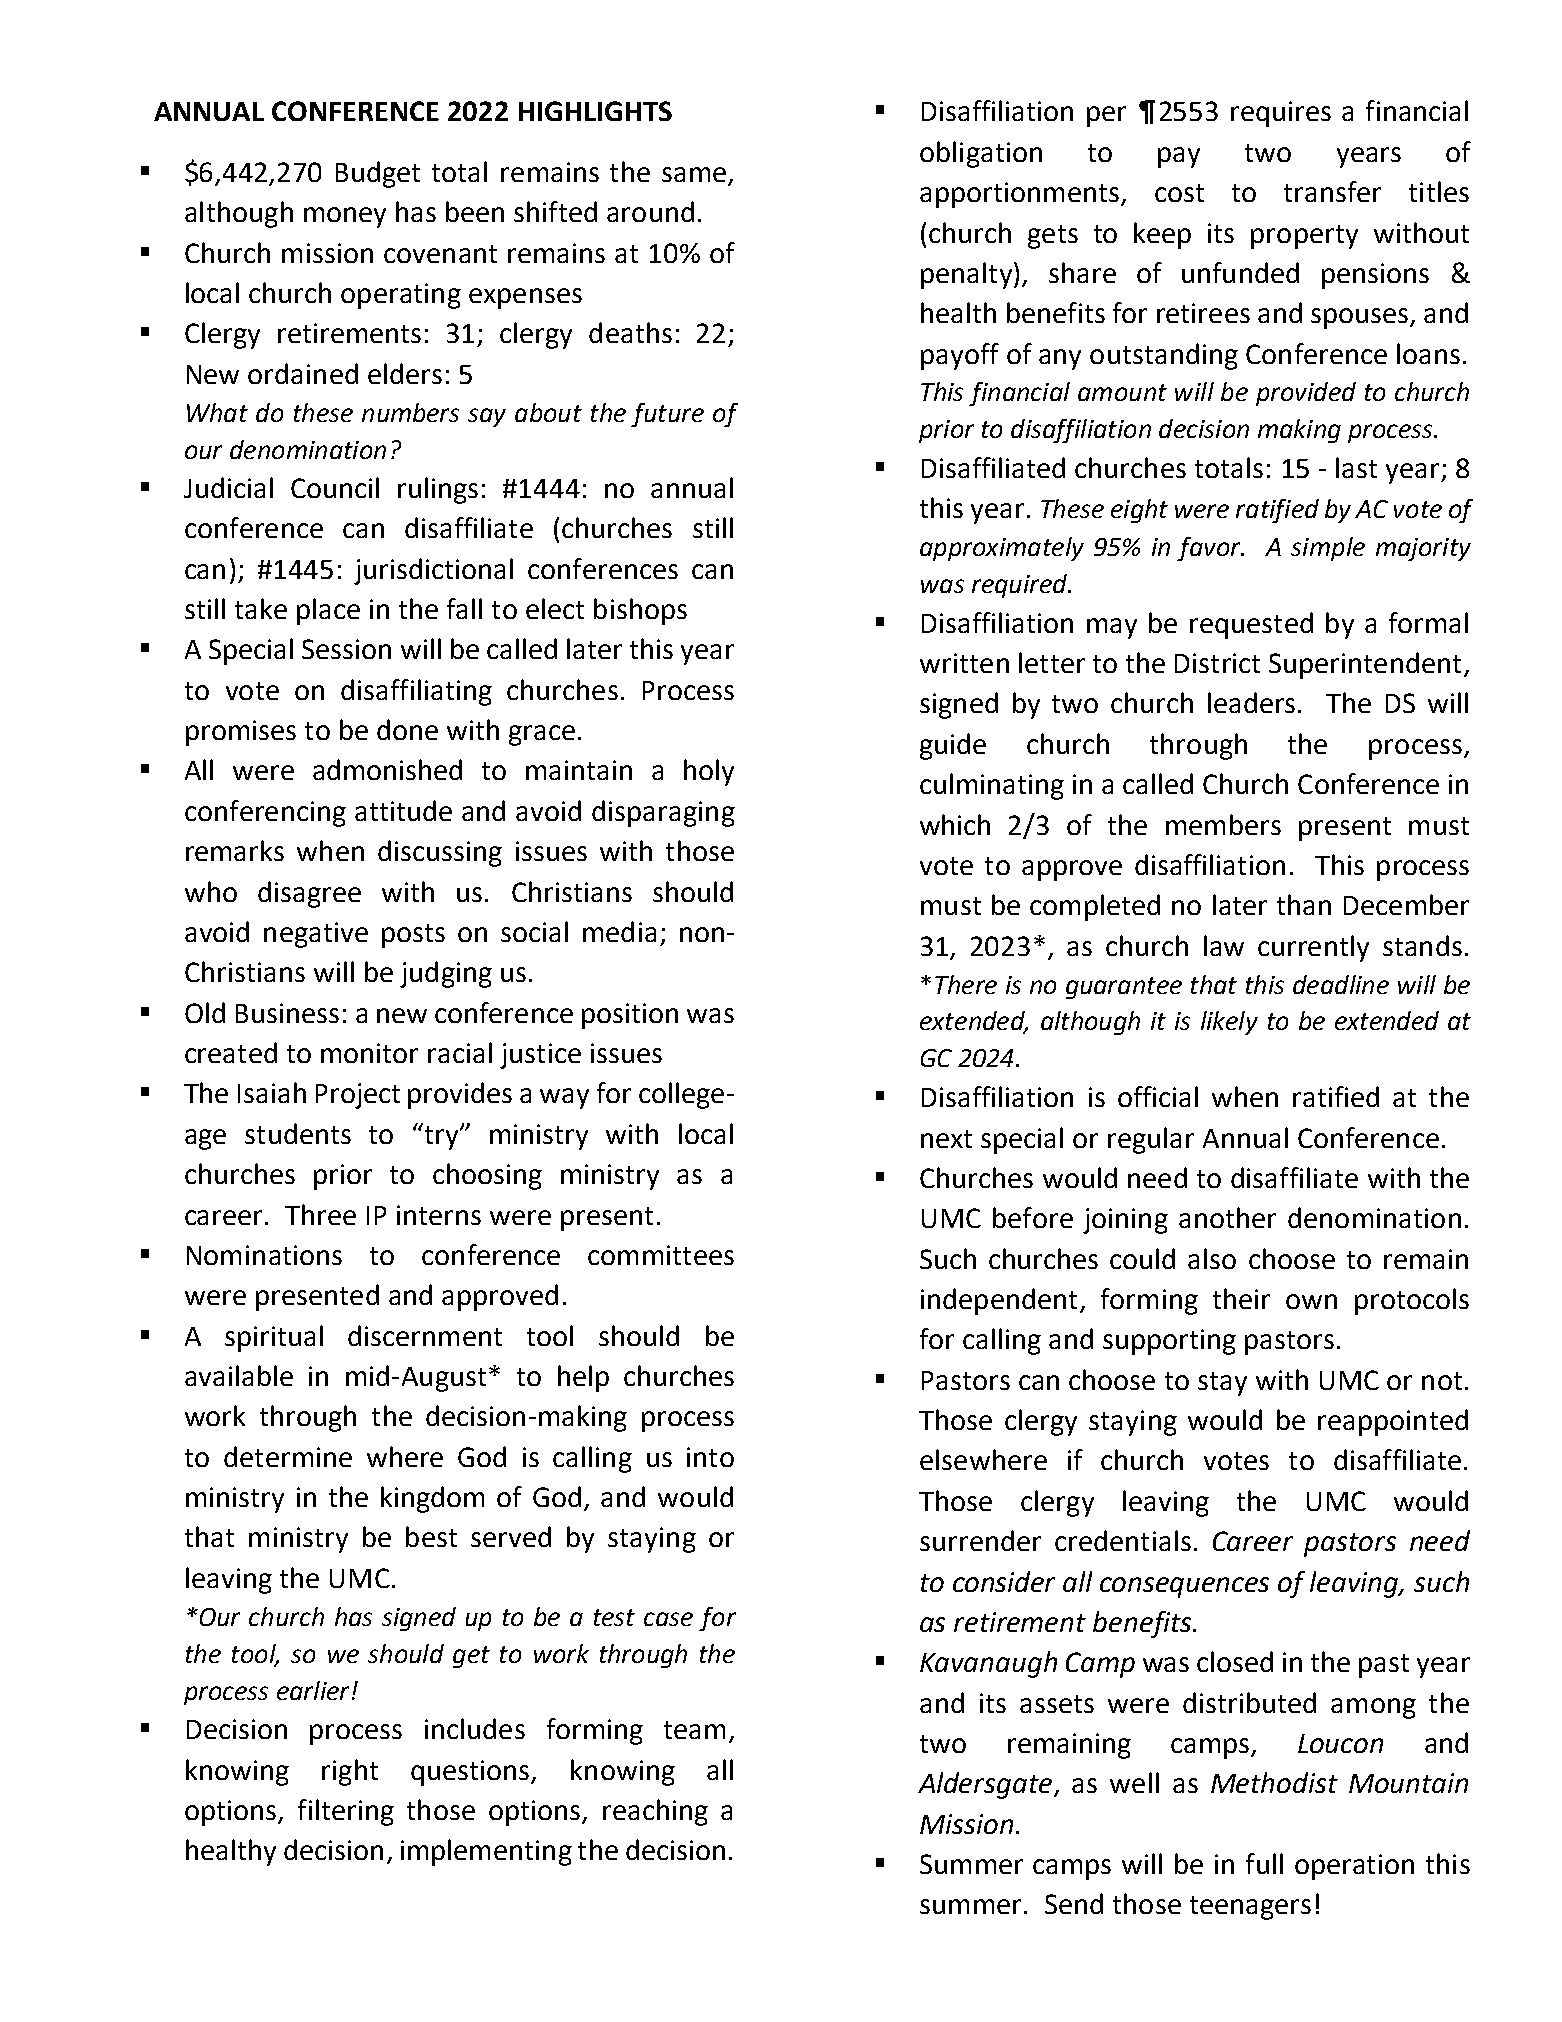 Image resolution: width=1562 pixels, height=2022 pixels. What do you see at coordinates (661, 1255) in the screenshot?
I see `committees` at bounding box center [661, 1255].
